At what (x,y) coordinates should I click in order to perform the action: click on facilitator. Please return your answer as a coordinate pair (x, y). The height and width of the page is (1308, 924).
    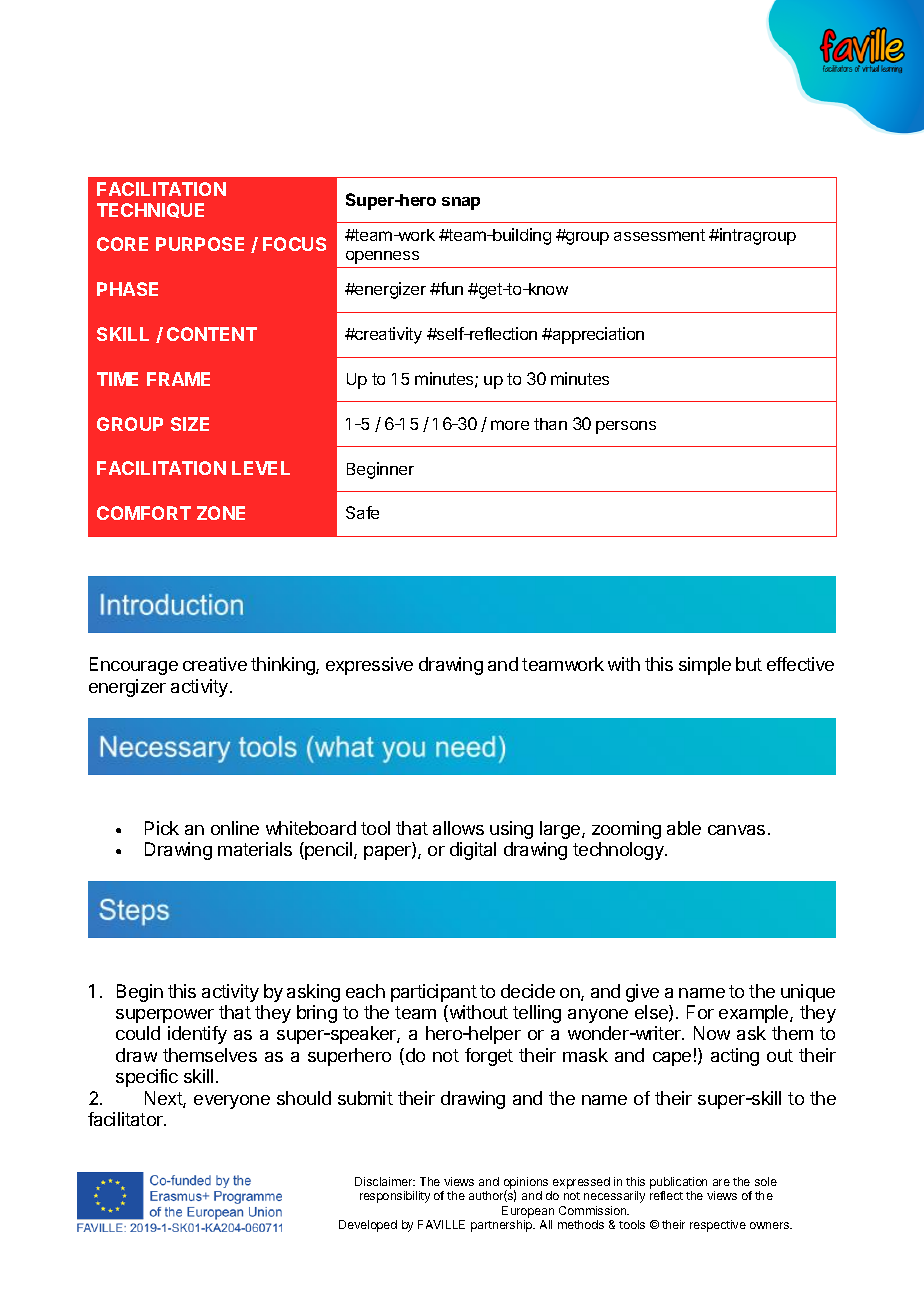
    Looking at the image, I should click on (126, 1119).
